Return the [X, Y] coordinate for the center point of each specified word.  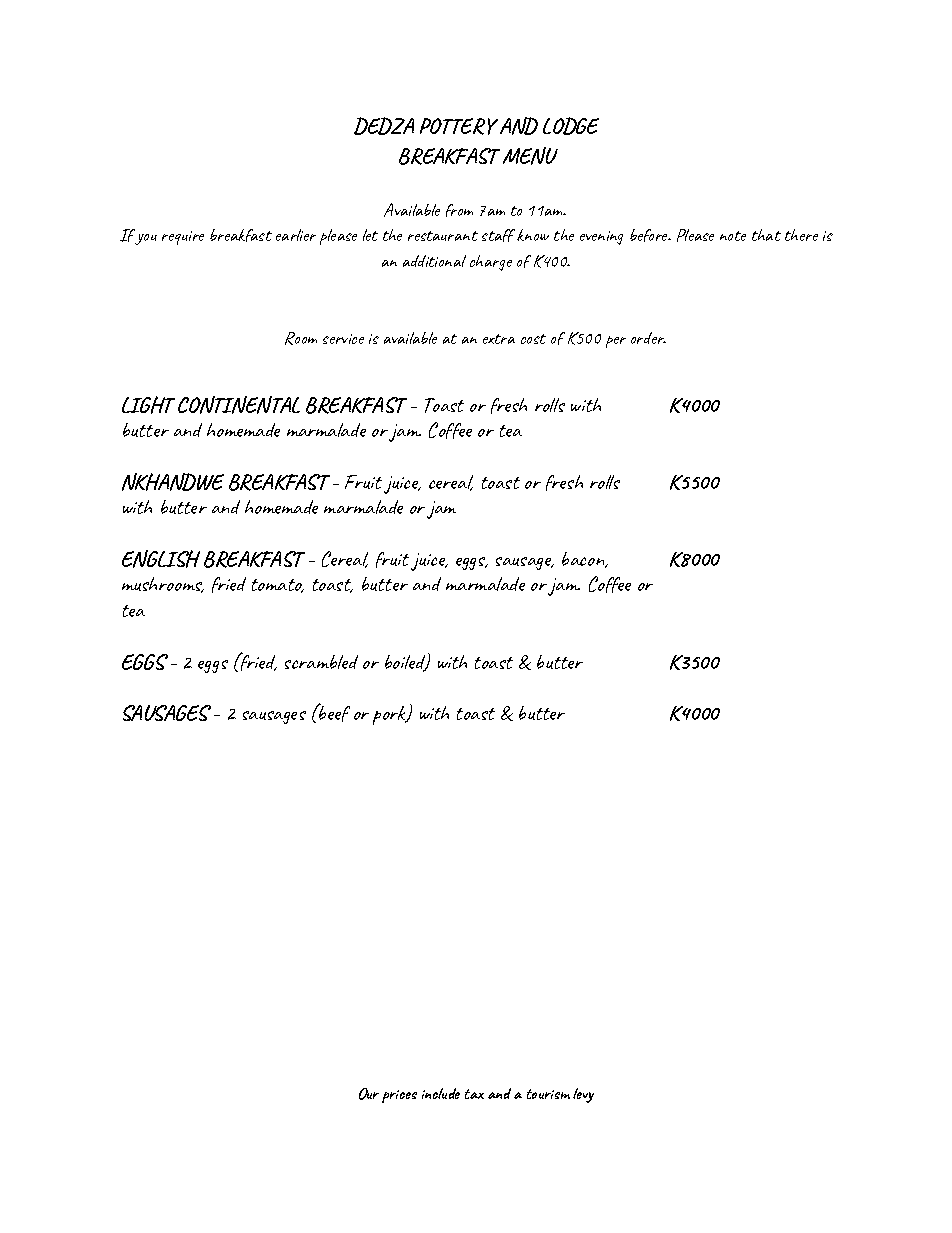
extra [499, 339]
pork [390, 715]
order [648, 338]
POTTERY [459, 126]
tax [474, 1094]
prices [399, 1096]
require [183, 238]
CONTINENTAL [239, 405]
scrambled [321, 662]
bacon [584, 560]
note [733, 236]
